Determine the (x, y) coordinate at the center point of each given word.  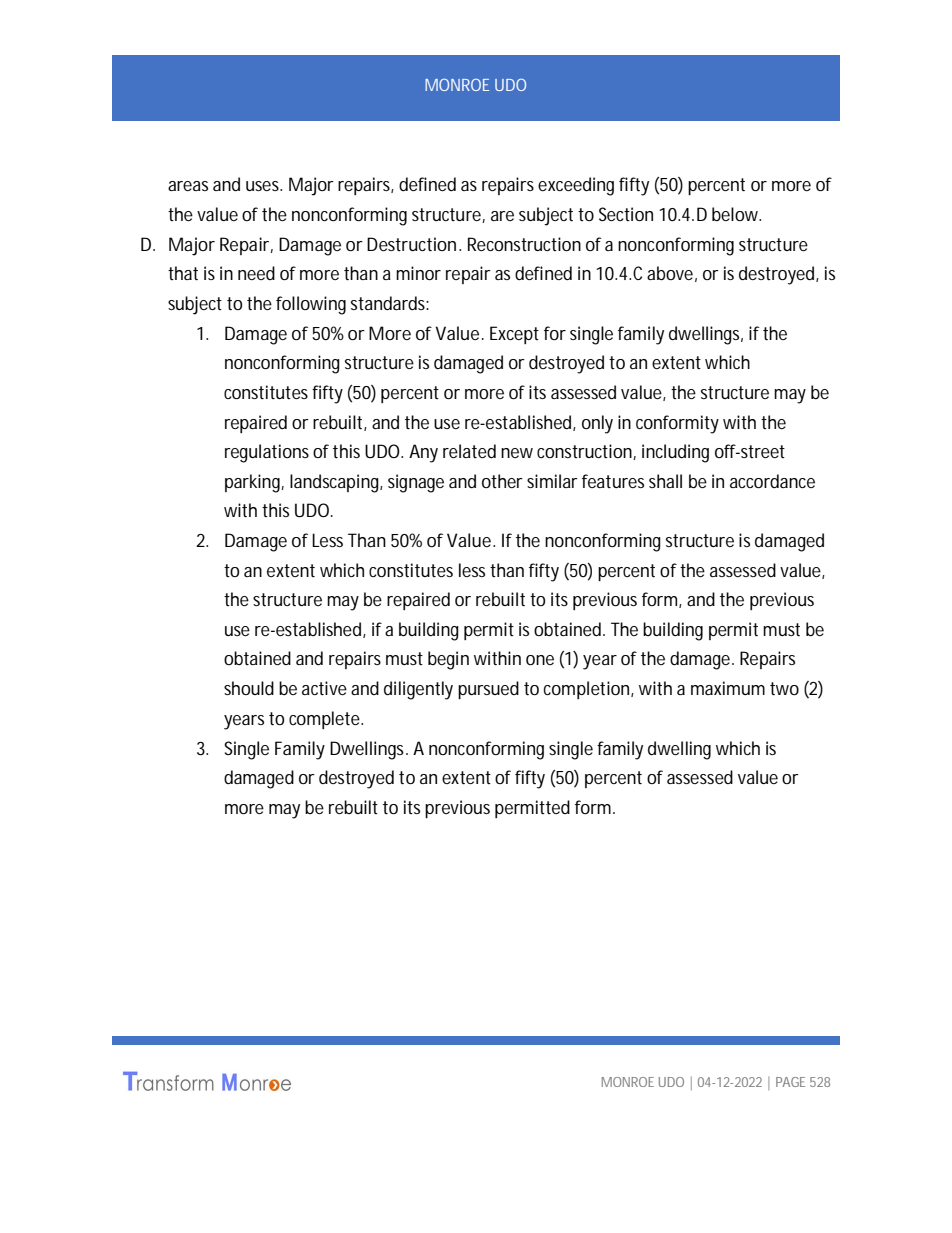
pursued (488, 690)
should (249, 688)
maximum (728, 688)
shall (665, 481)
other (502, 481)
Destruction (411, 244)
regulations (267, 453)
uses (264, 186)
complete (325, 720)
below (736, 214)
